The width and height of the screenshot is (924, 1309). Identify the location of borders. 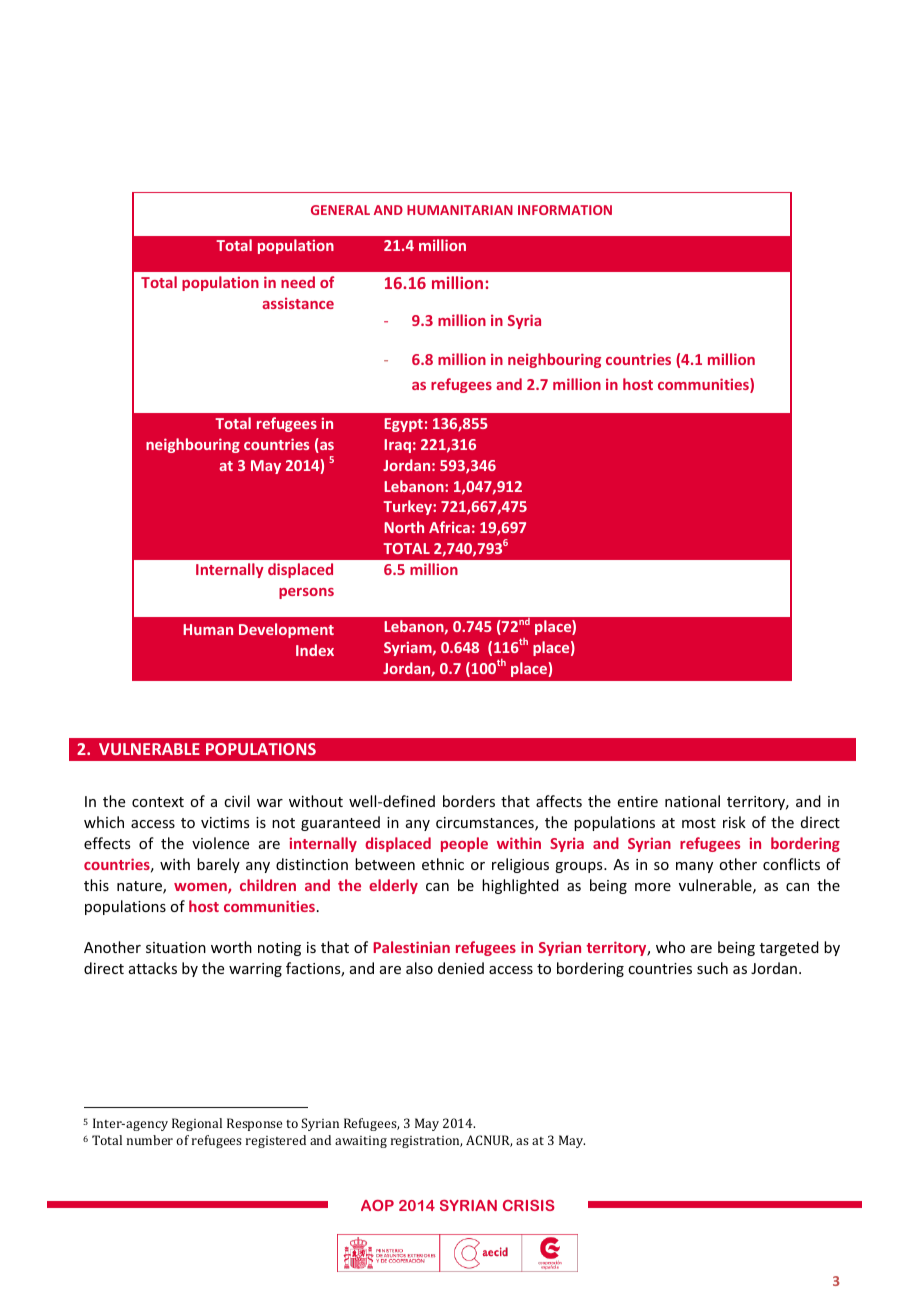
(469, 801).
